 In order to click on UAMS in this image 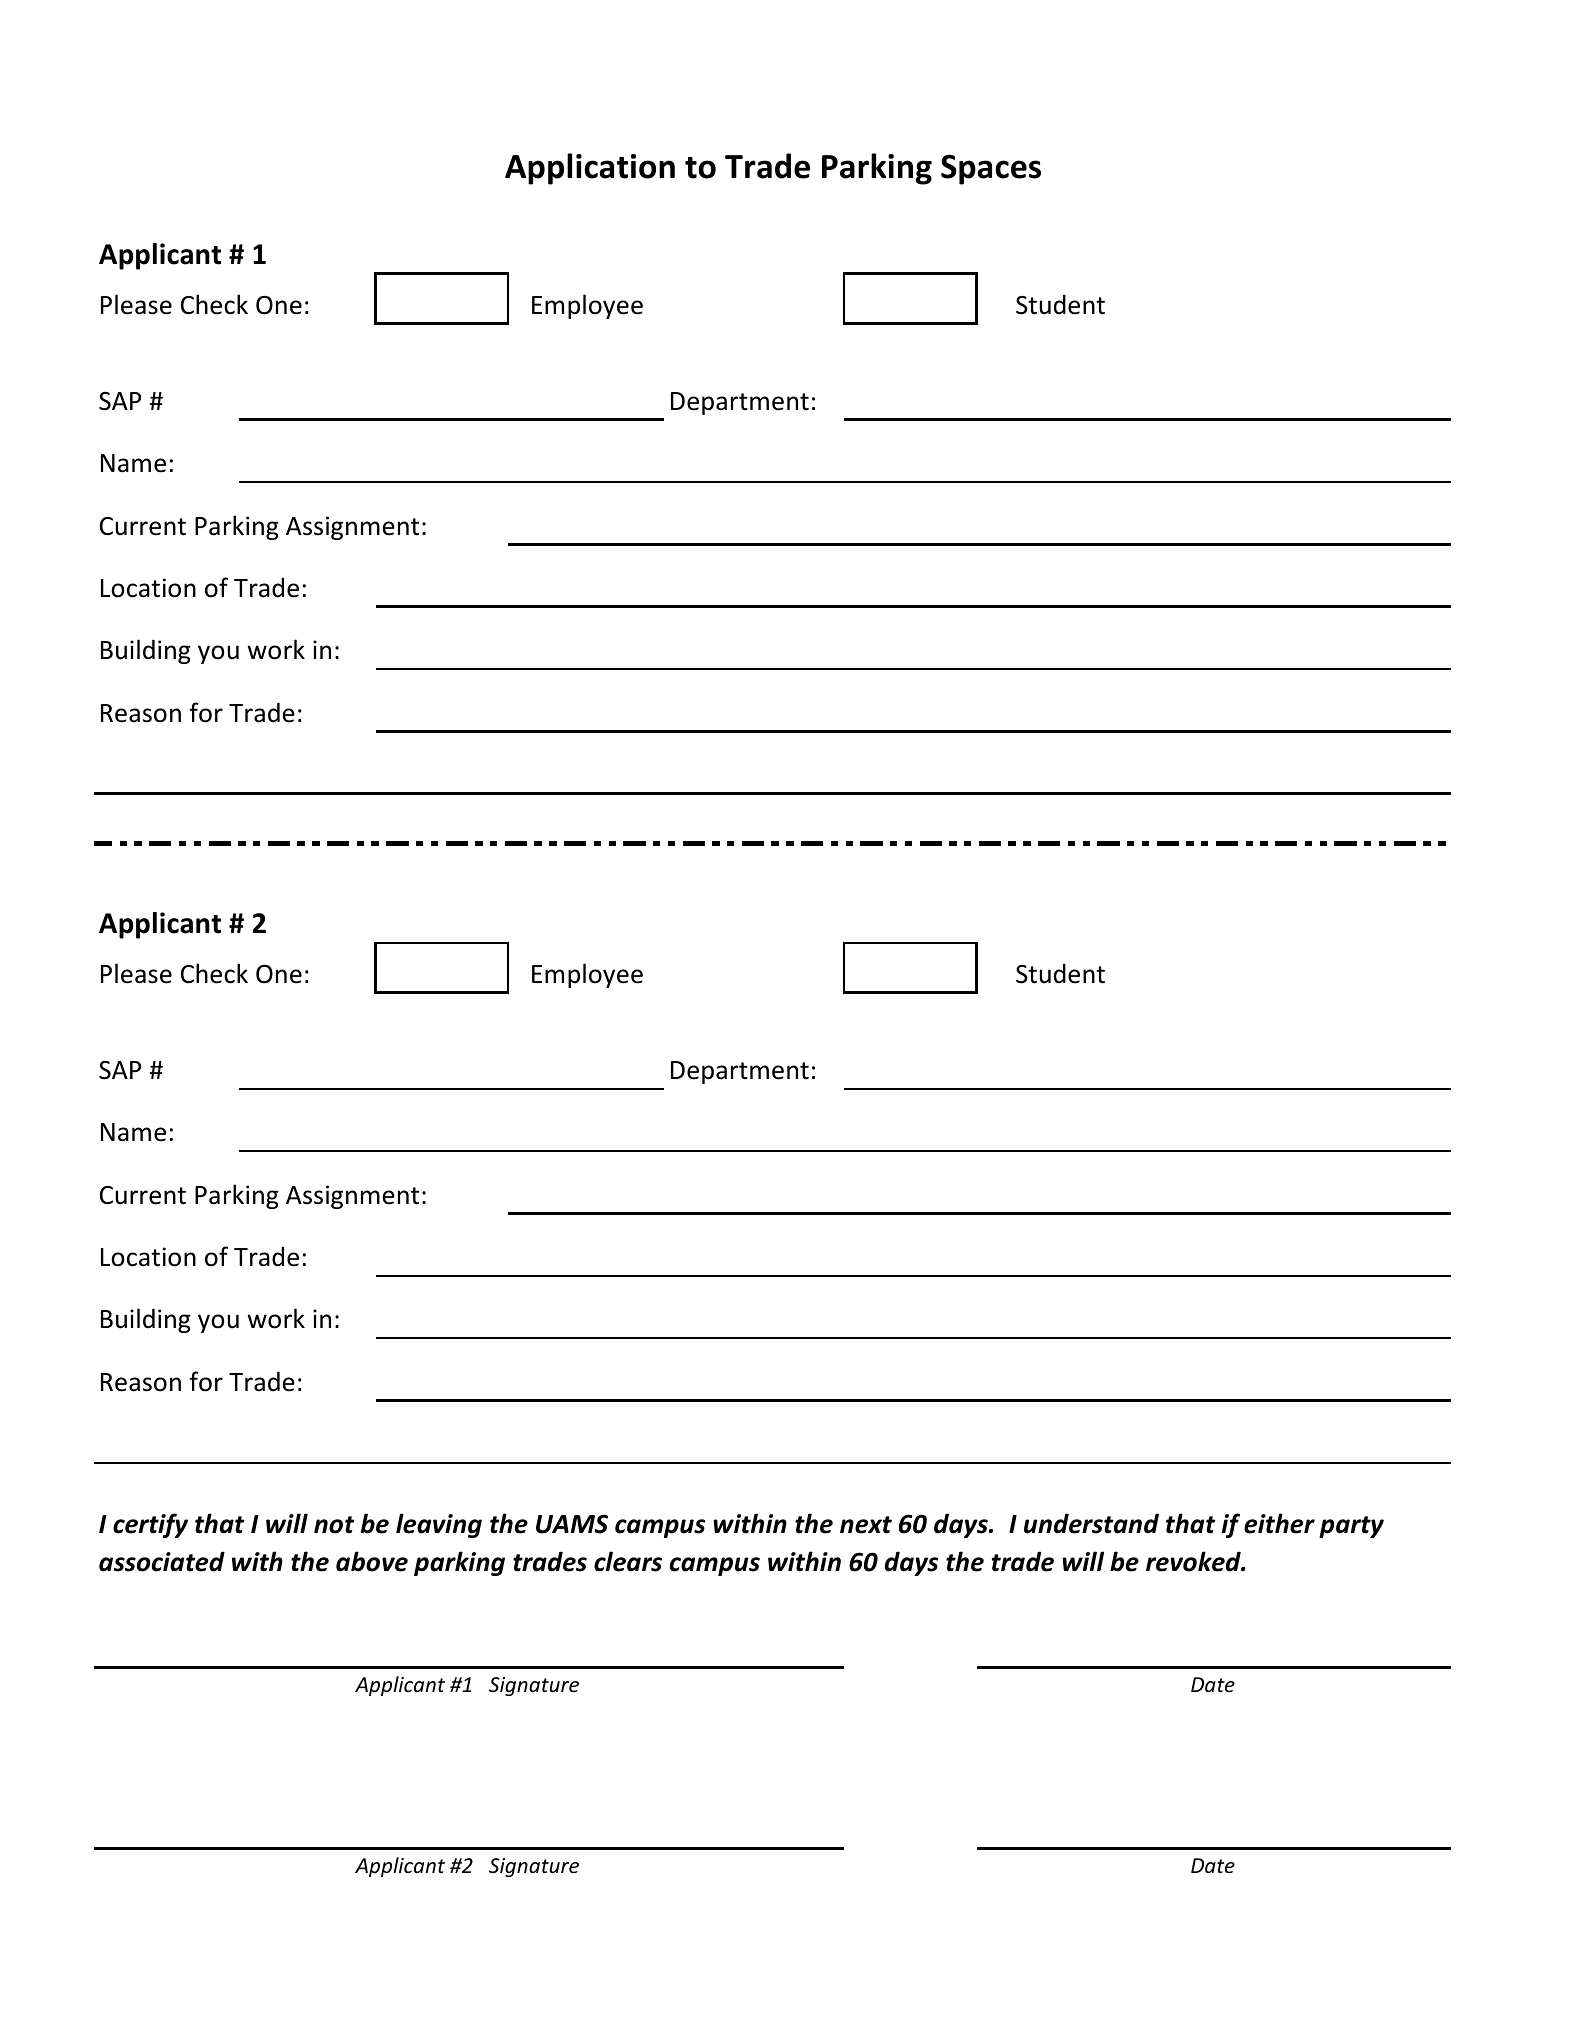, I will do `click(572, 1524)`.
